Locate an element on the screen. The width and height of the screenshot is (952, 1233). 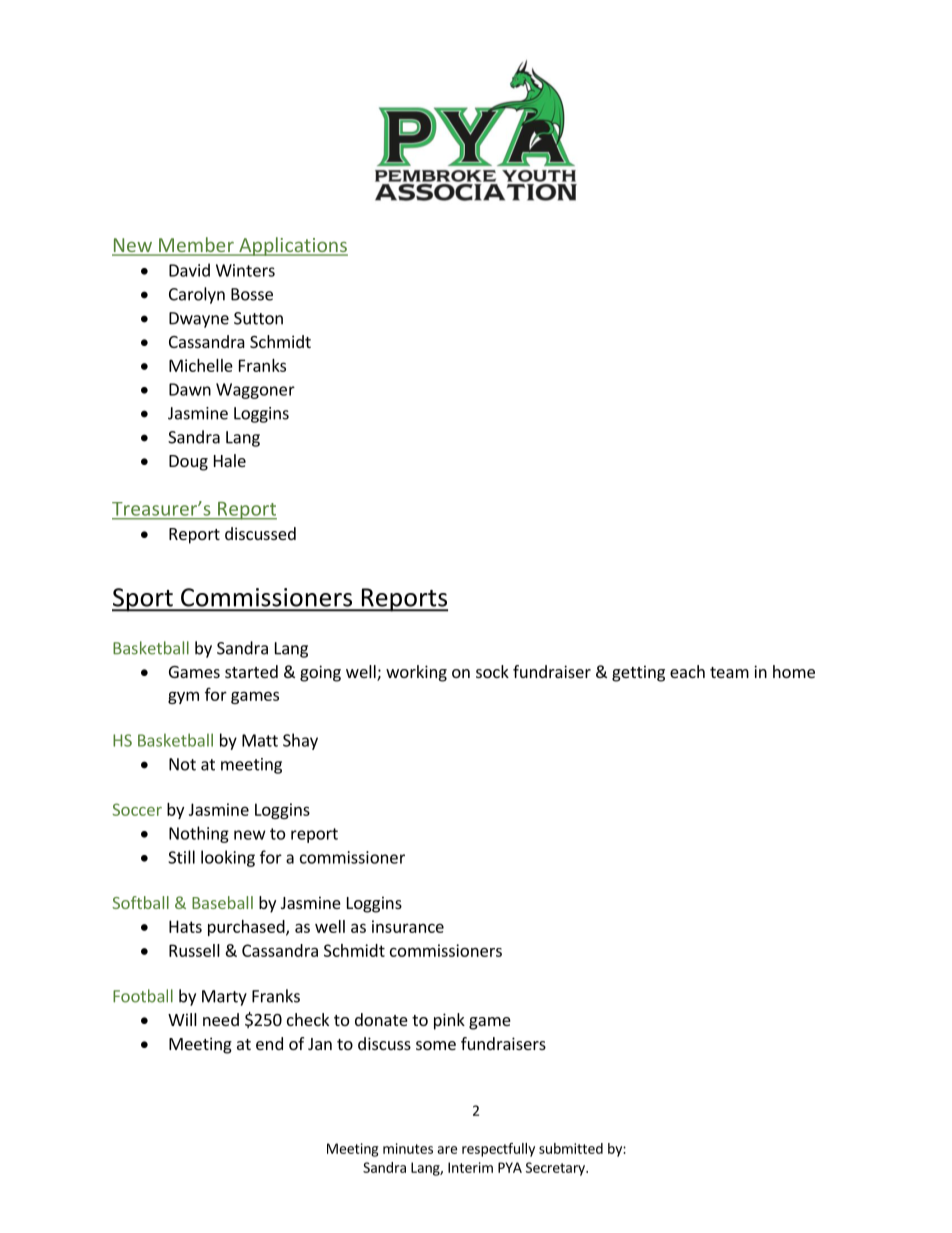
pink is located at coordinates (449, 1021).
